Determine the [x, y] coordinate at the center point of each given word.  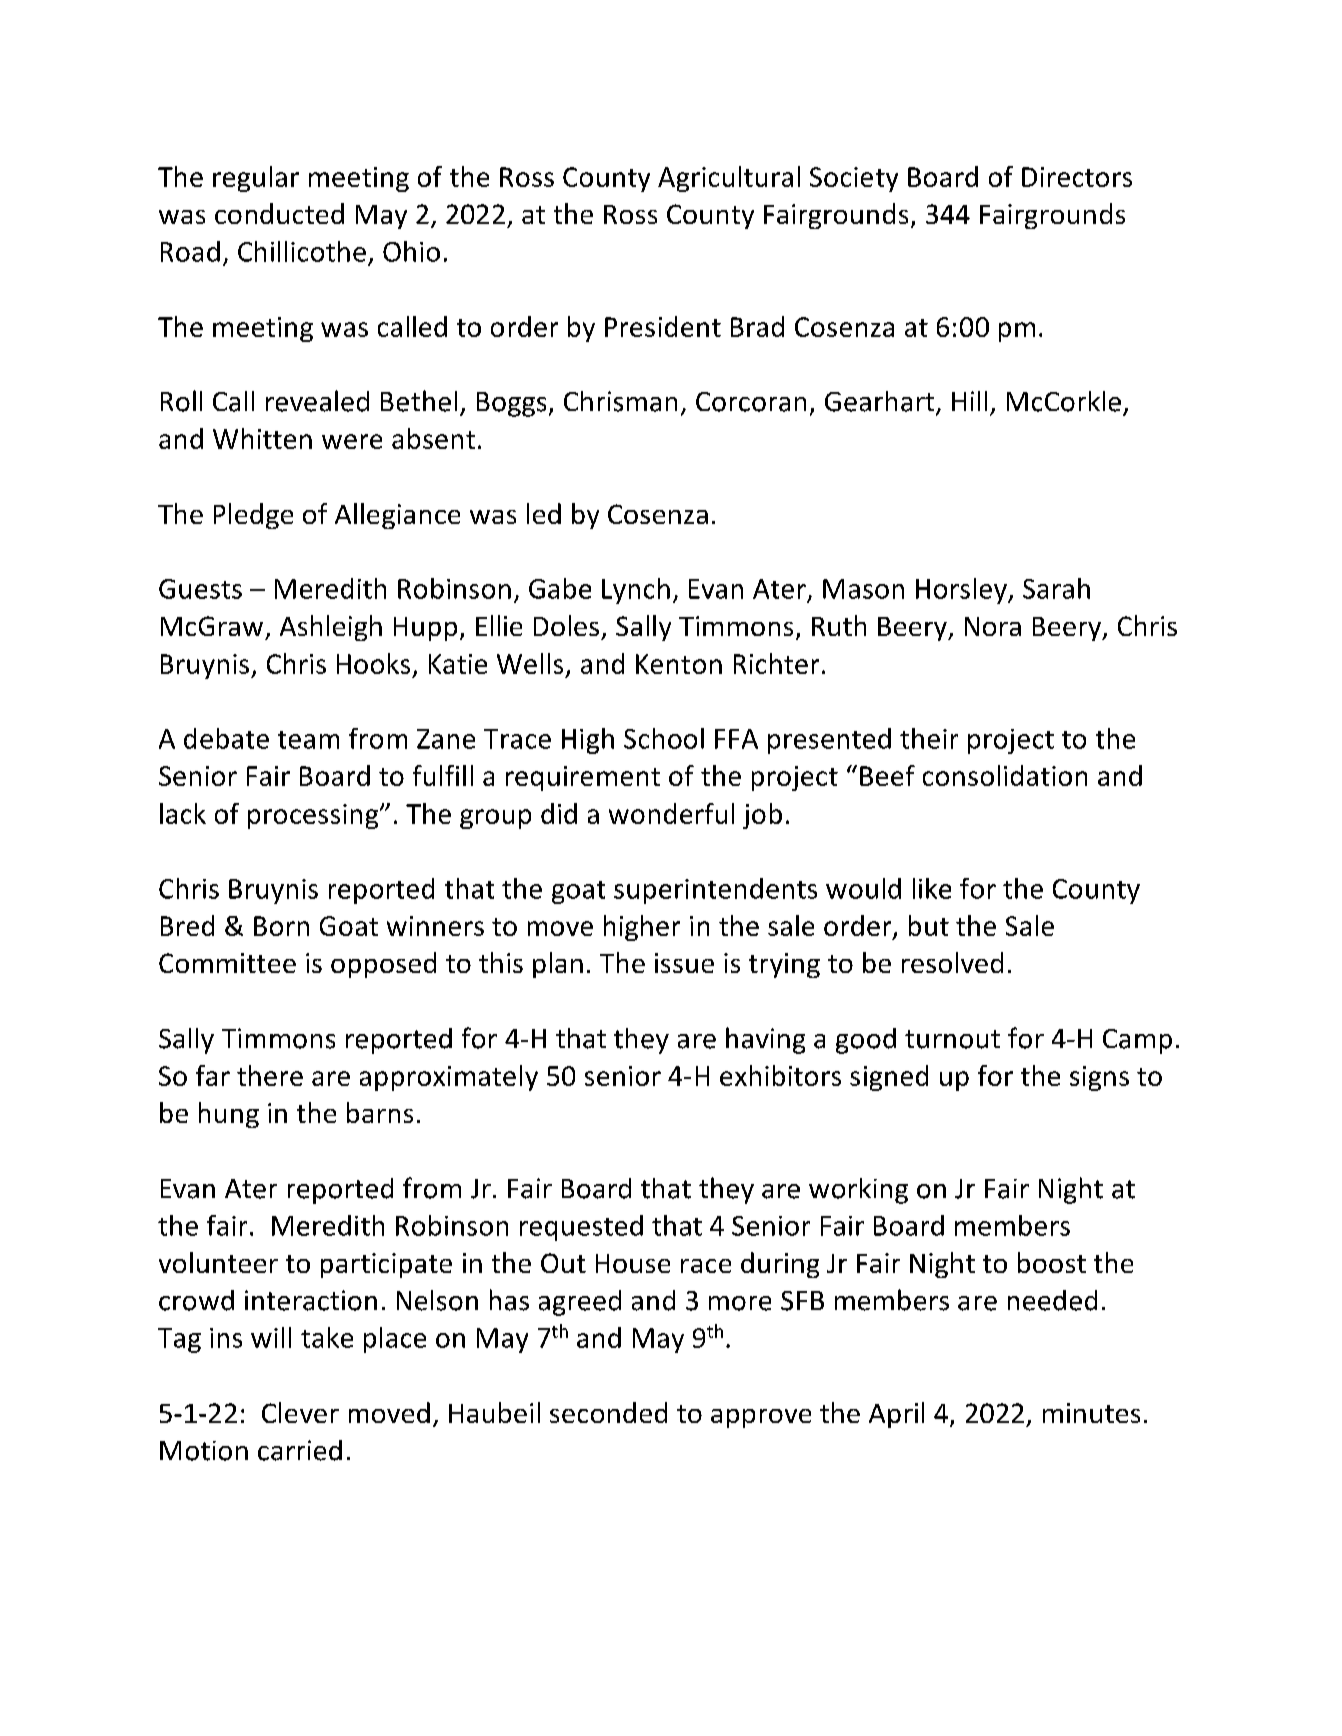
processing [314, 816]
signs [1099, 1078]
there [270, 1075]
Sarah [1056, 588]
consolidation [1005, 775]
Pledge [253, 516]
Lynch [636, 591]
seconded [608, 1412]
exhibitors [780, 1075]
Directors [1077, 177]
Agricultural [729, 179]
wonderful [671, 813]
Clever [300, 1412]
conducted [279, 213]
